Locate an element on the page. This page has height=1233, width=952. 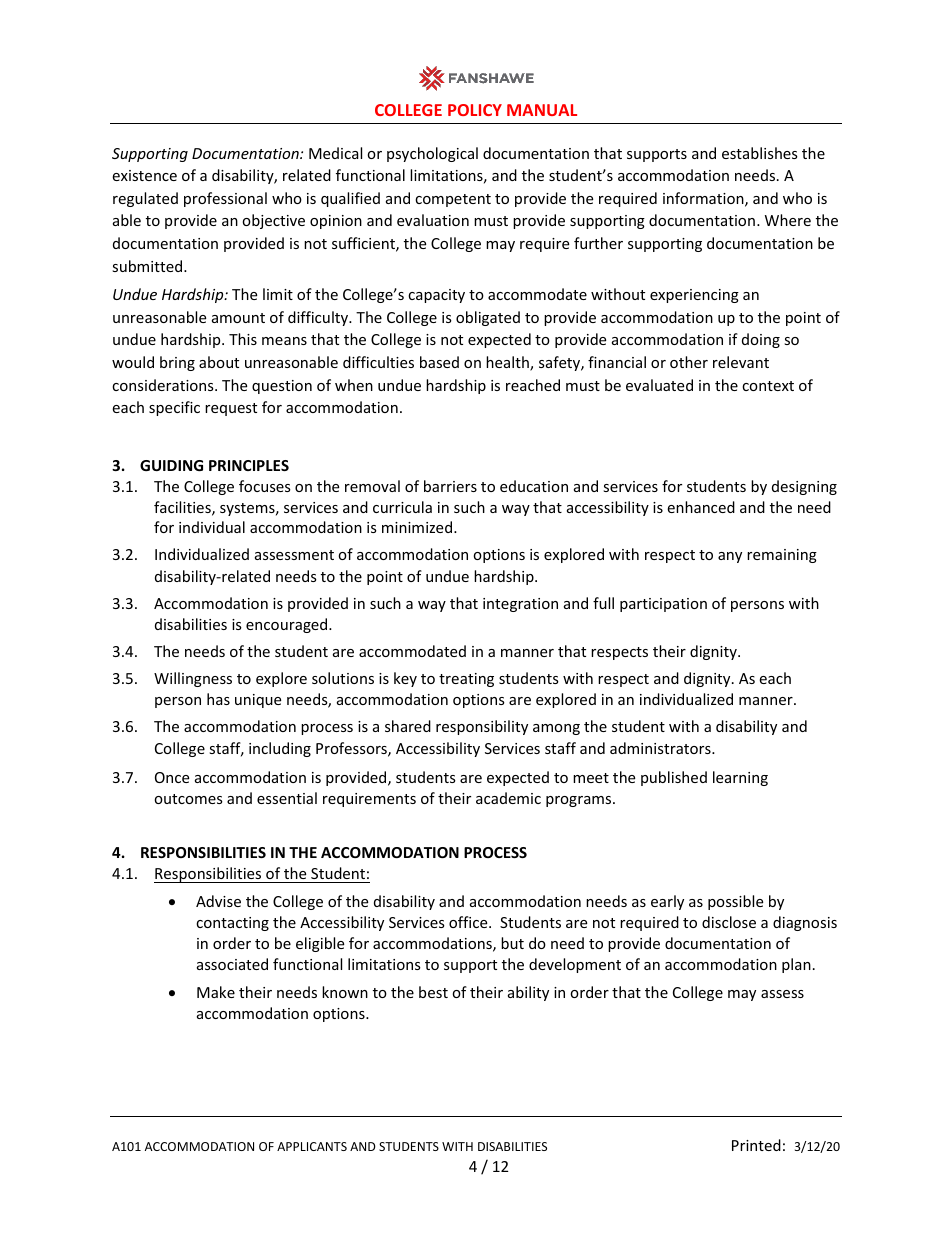
about is located at coordinates (219, 362).
